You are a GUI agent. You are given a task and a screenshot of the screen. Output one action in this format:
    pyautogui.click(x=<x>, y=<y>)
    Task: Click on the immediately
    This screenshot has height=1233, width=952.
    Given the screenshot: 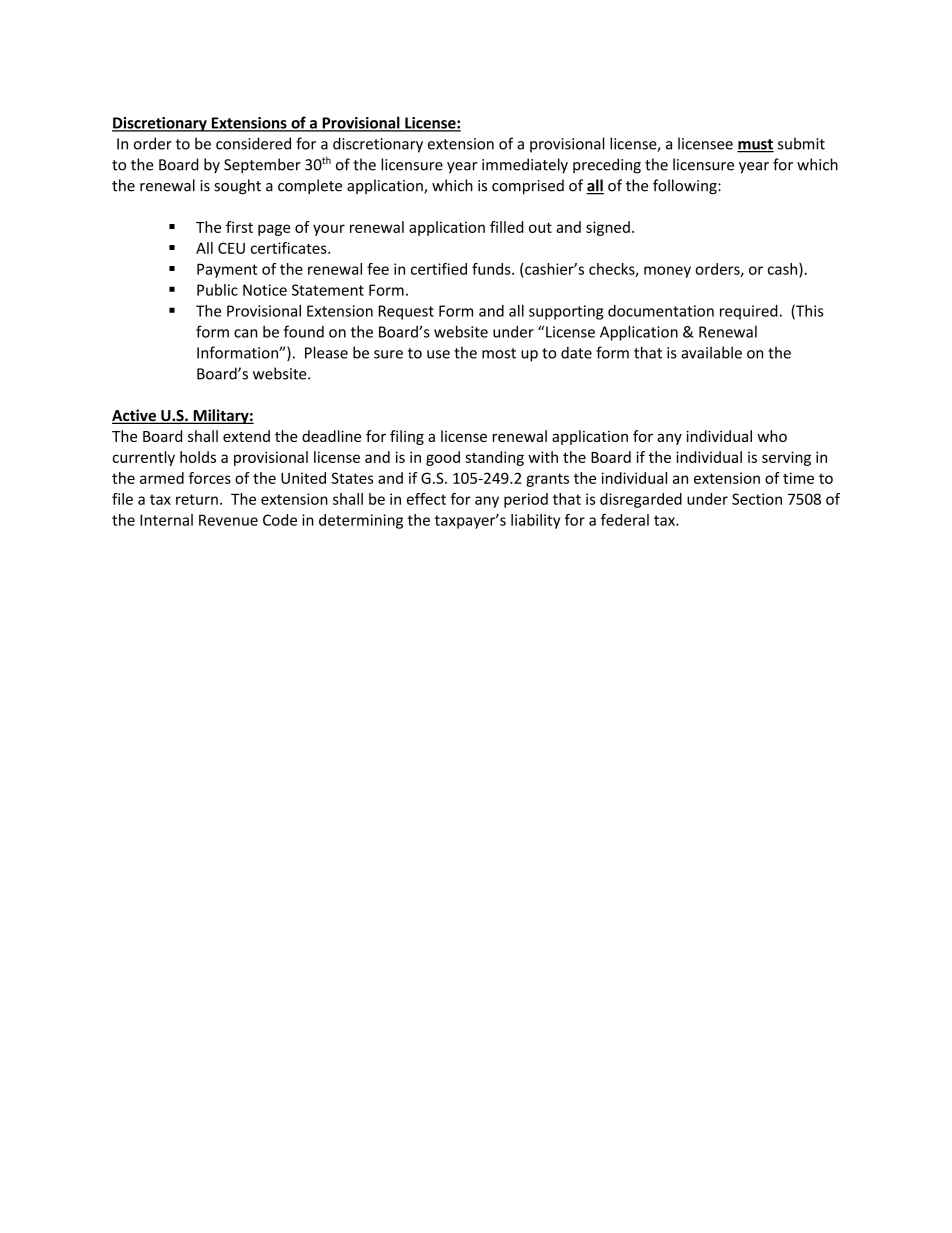 What is the action you would take?
    pyautogui.click(x=525, y=166)
